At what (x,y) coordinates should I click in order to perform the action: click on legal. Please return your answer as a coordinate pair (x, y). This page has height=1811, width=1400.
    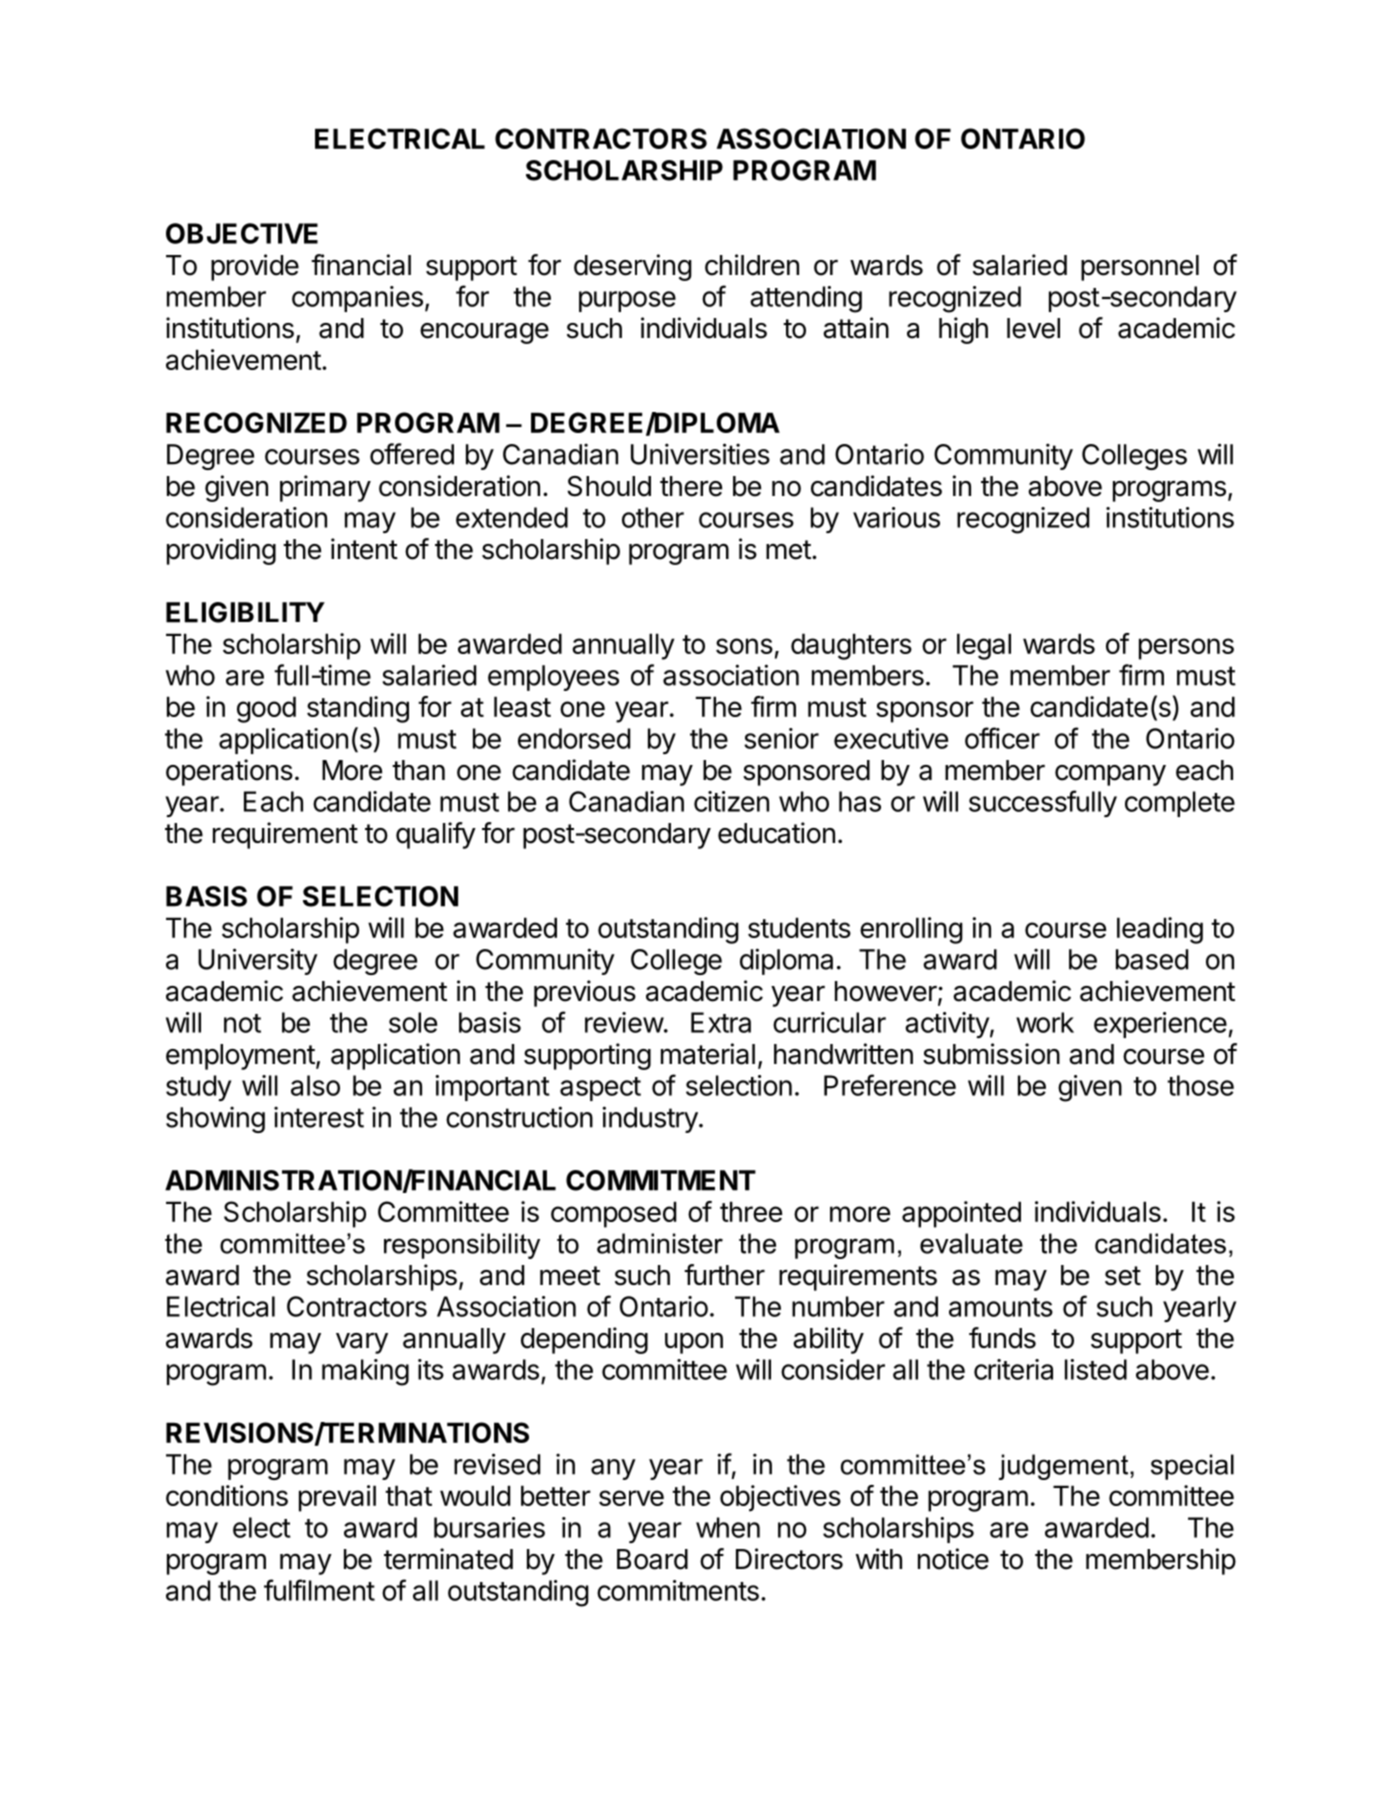
    Looking at the image, I should click on (984, 646).
